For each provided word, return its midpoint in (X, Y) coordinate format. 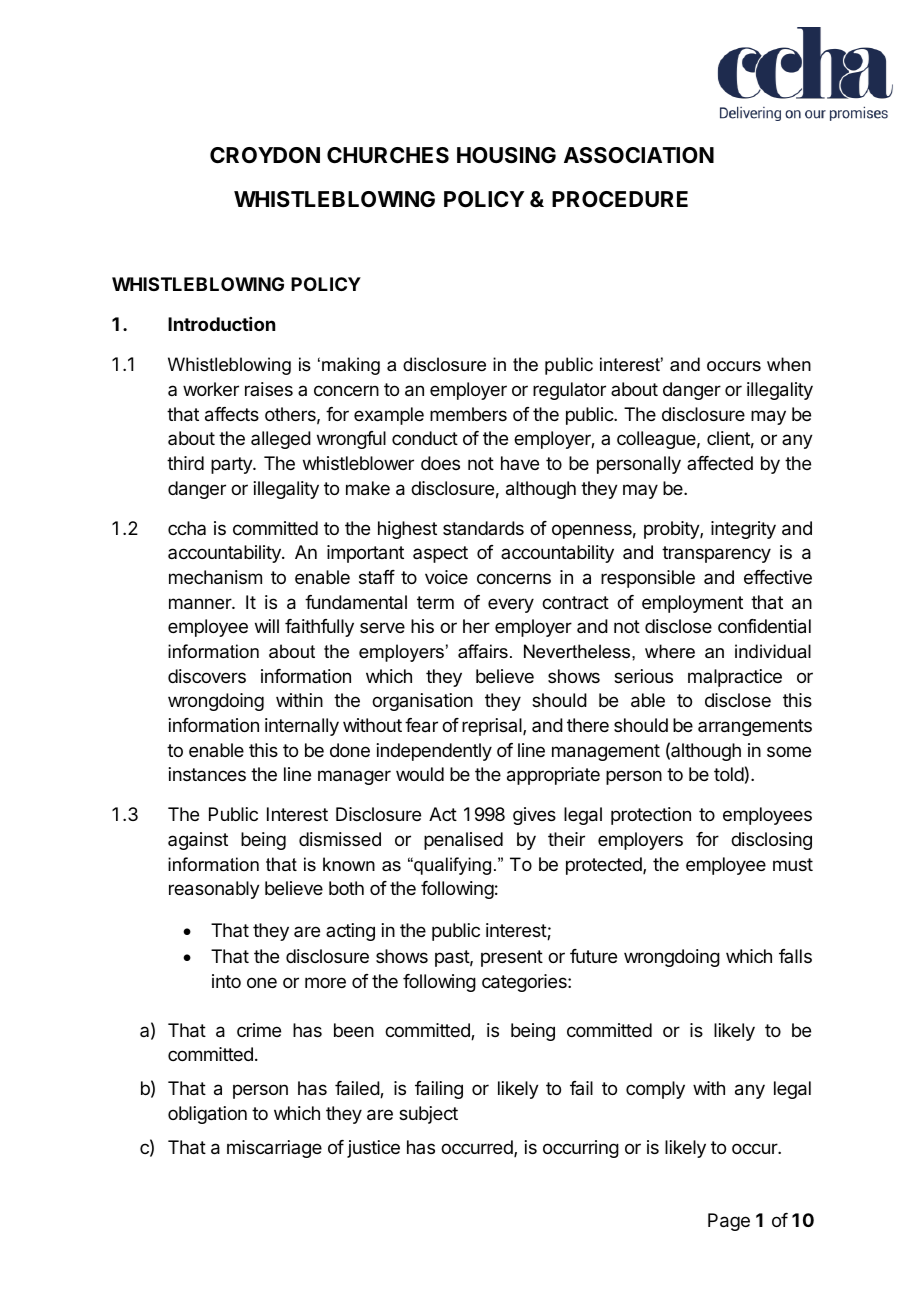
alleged (281, 440)
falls (795, 956)
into (226, 981)
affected (720, 463)
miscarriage (274, 1149)
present (512, 958)
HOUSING (506, 155)
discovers (207, 676)
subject (428, 1115)
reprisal (493, 727)
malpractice (735, 678)
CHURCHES (388, 155)
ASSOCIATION (639, 155)
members (468, 414)
